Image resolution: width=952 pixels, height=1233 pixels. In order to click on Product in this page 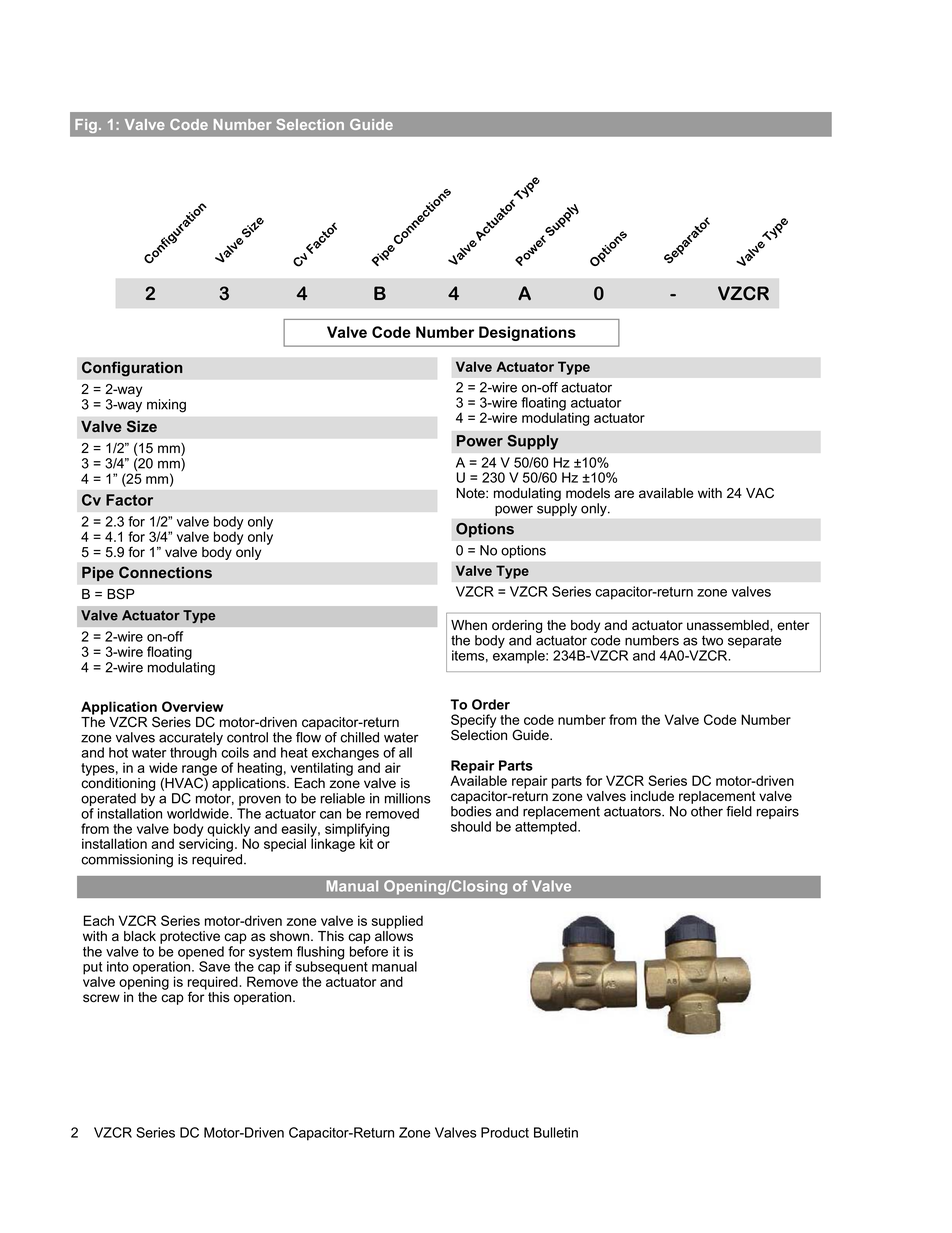, I will do `click(505, 1132)`.
